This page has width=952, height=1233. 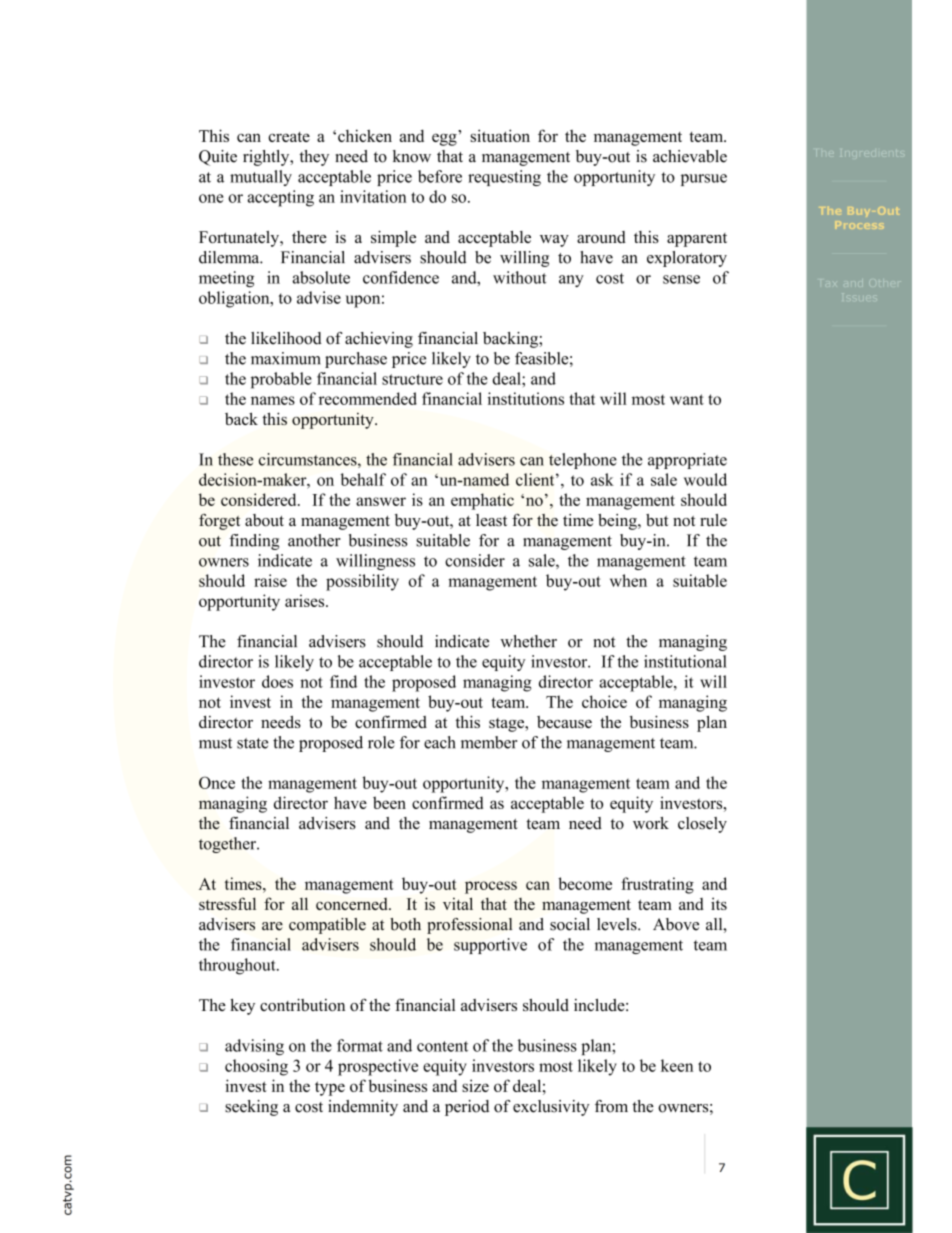 What do you see at coordinates (286, 338) in the page?
I see `likelihood` at bounding box center [286, 338].
